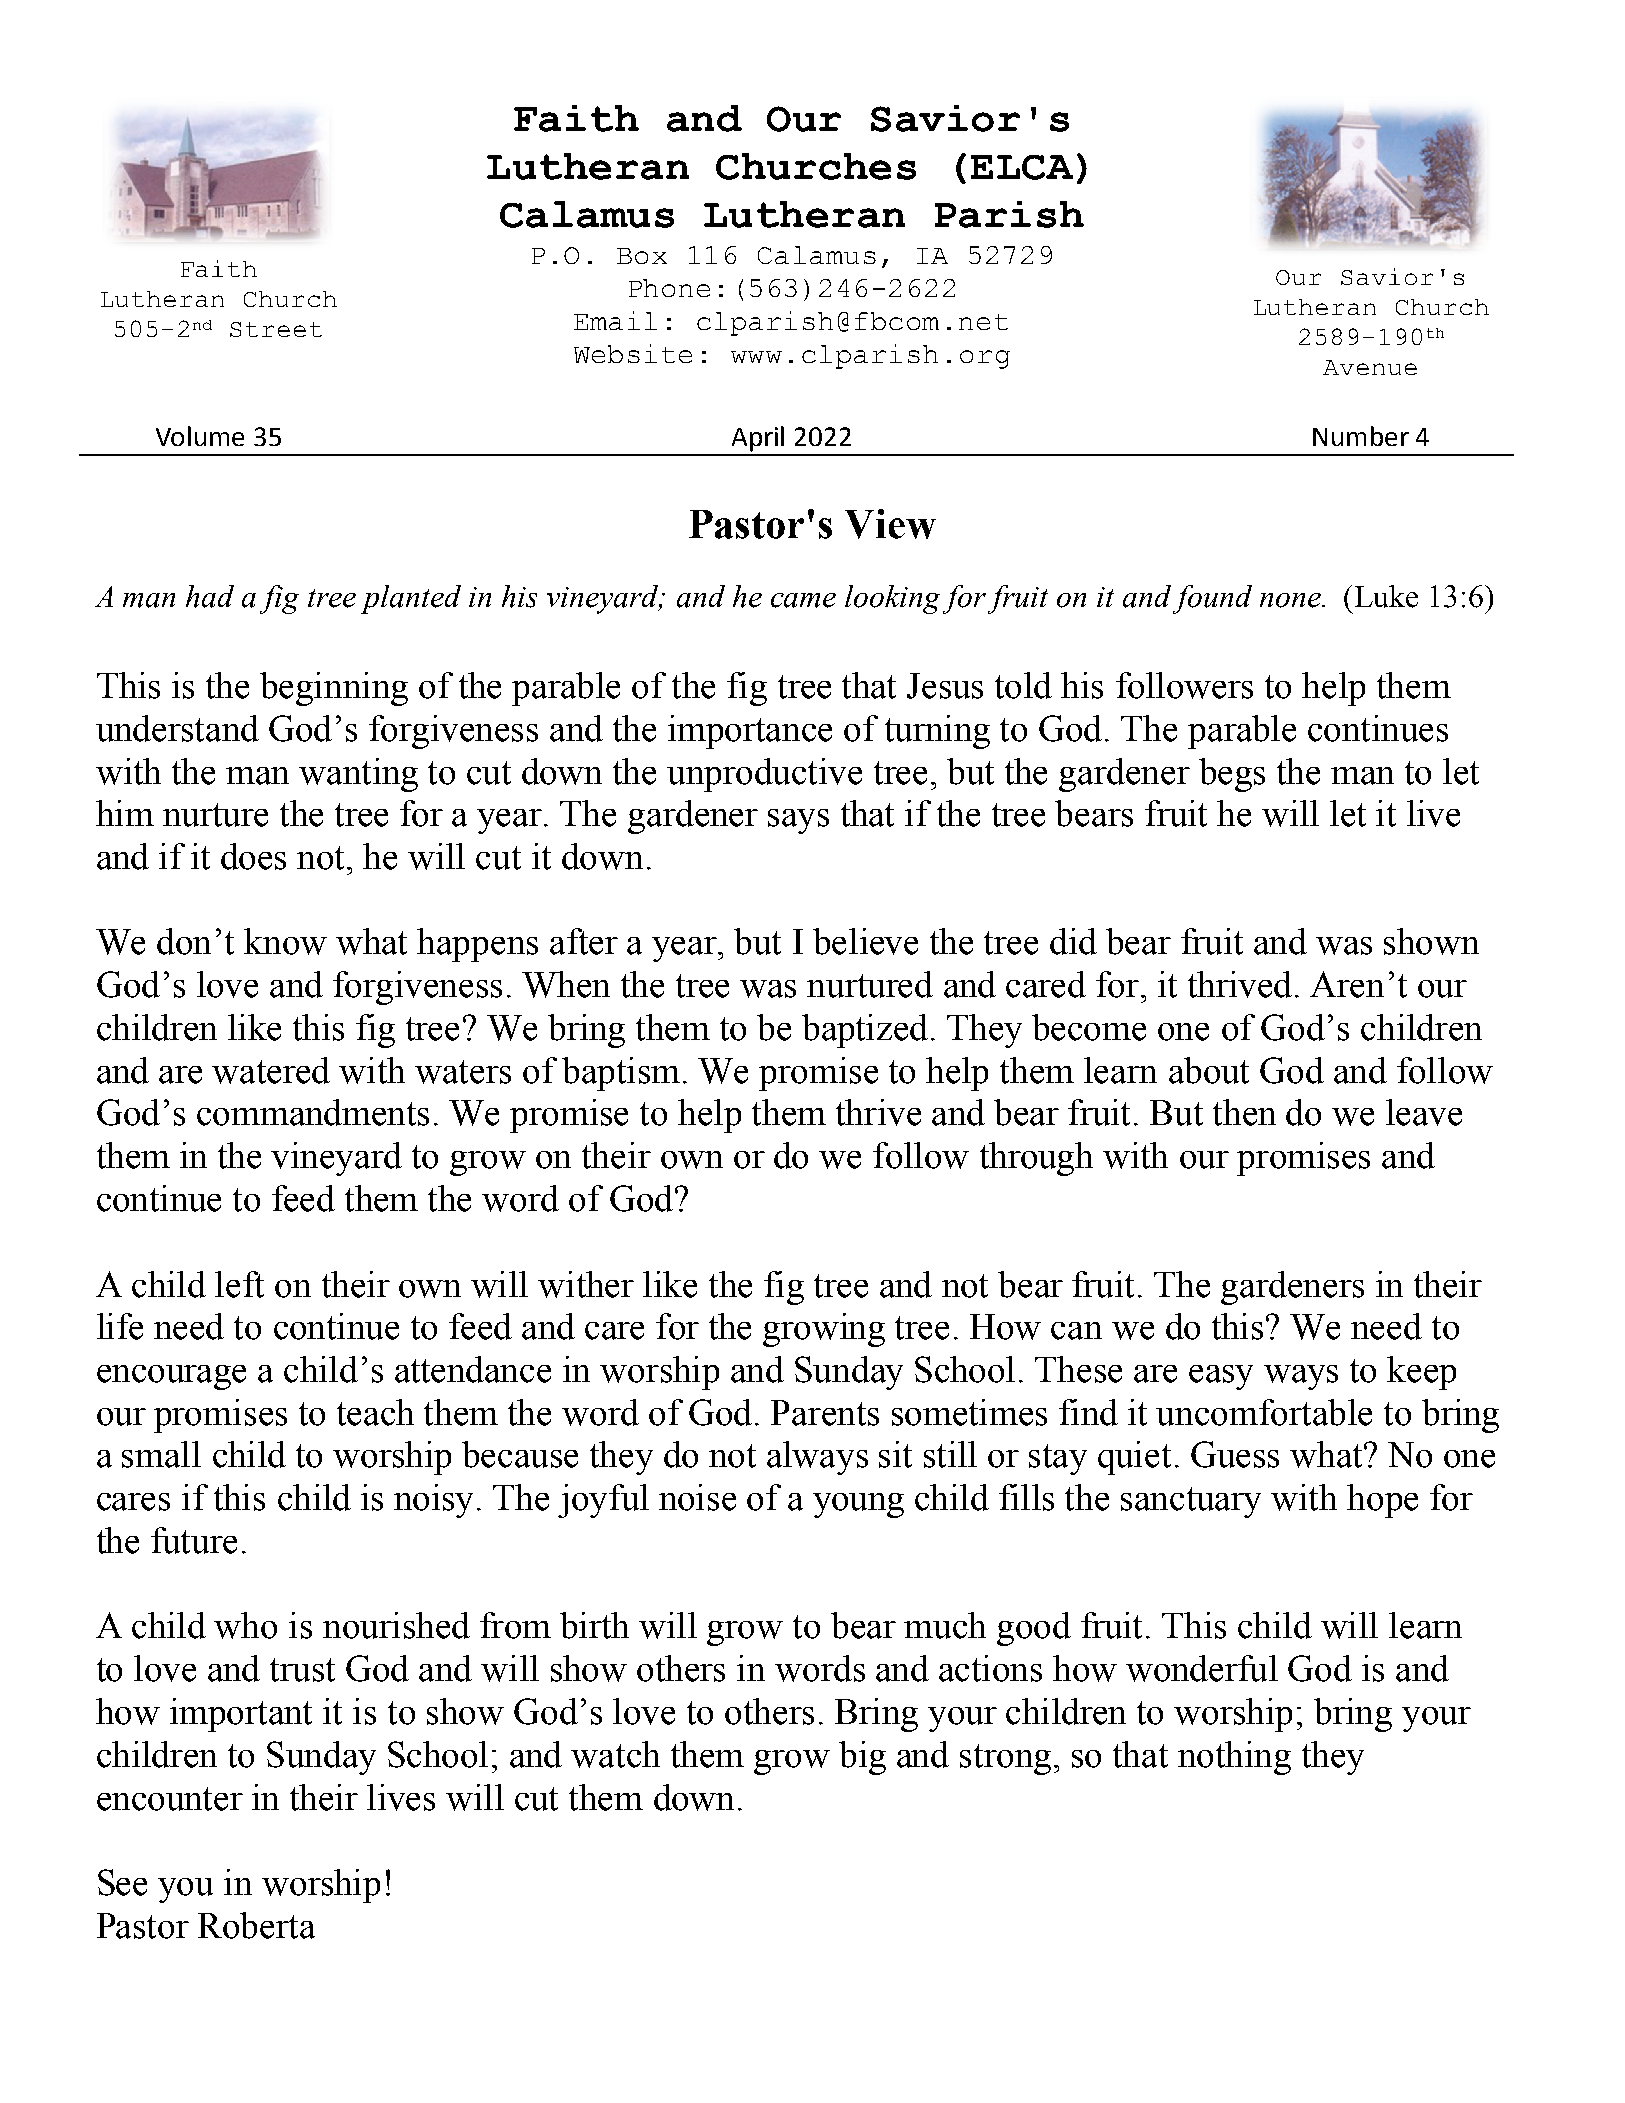 The image size is (1625, 2103). I want to click on Roberta, so click(256, 1925).
